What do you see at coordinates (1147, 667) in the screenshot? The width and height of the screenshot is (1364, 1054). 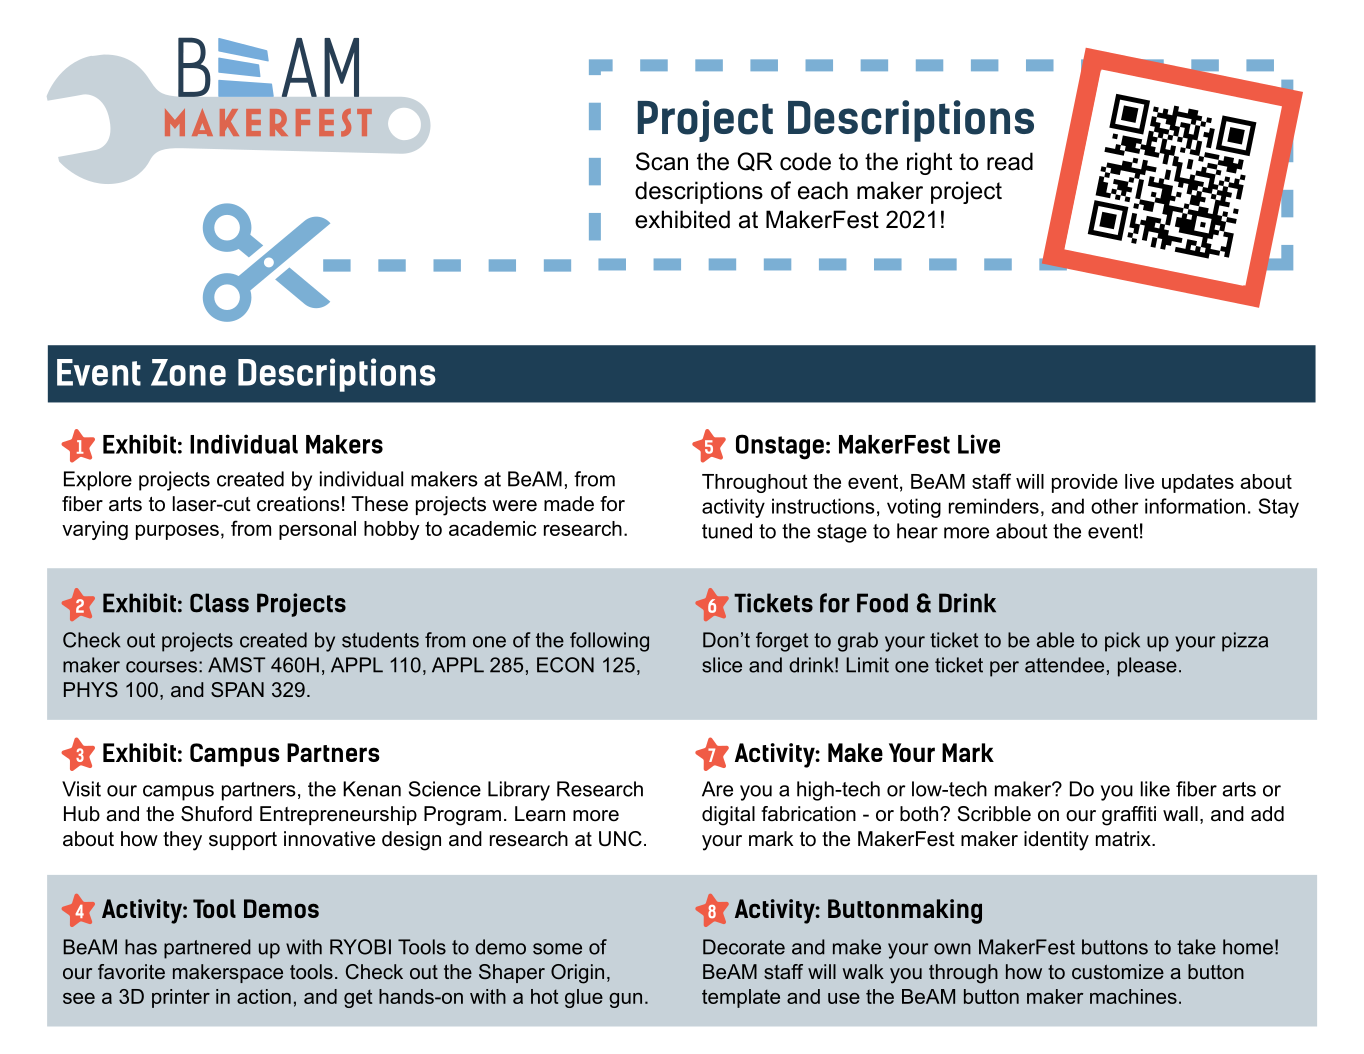 I see `please` at bounding box center [1147, 667].
